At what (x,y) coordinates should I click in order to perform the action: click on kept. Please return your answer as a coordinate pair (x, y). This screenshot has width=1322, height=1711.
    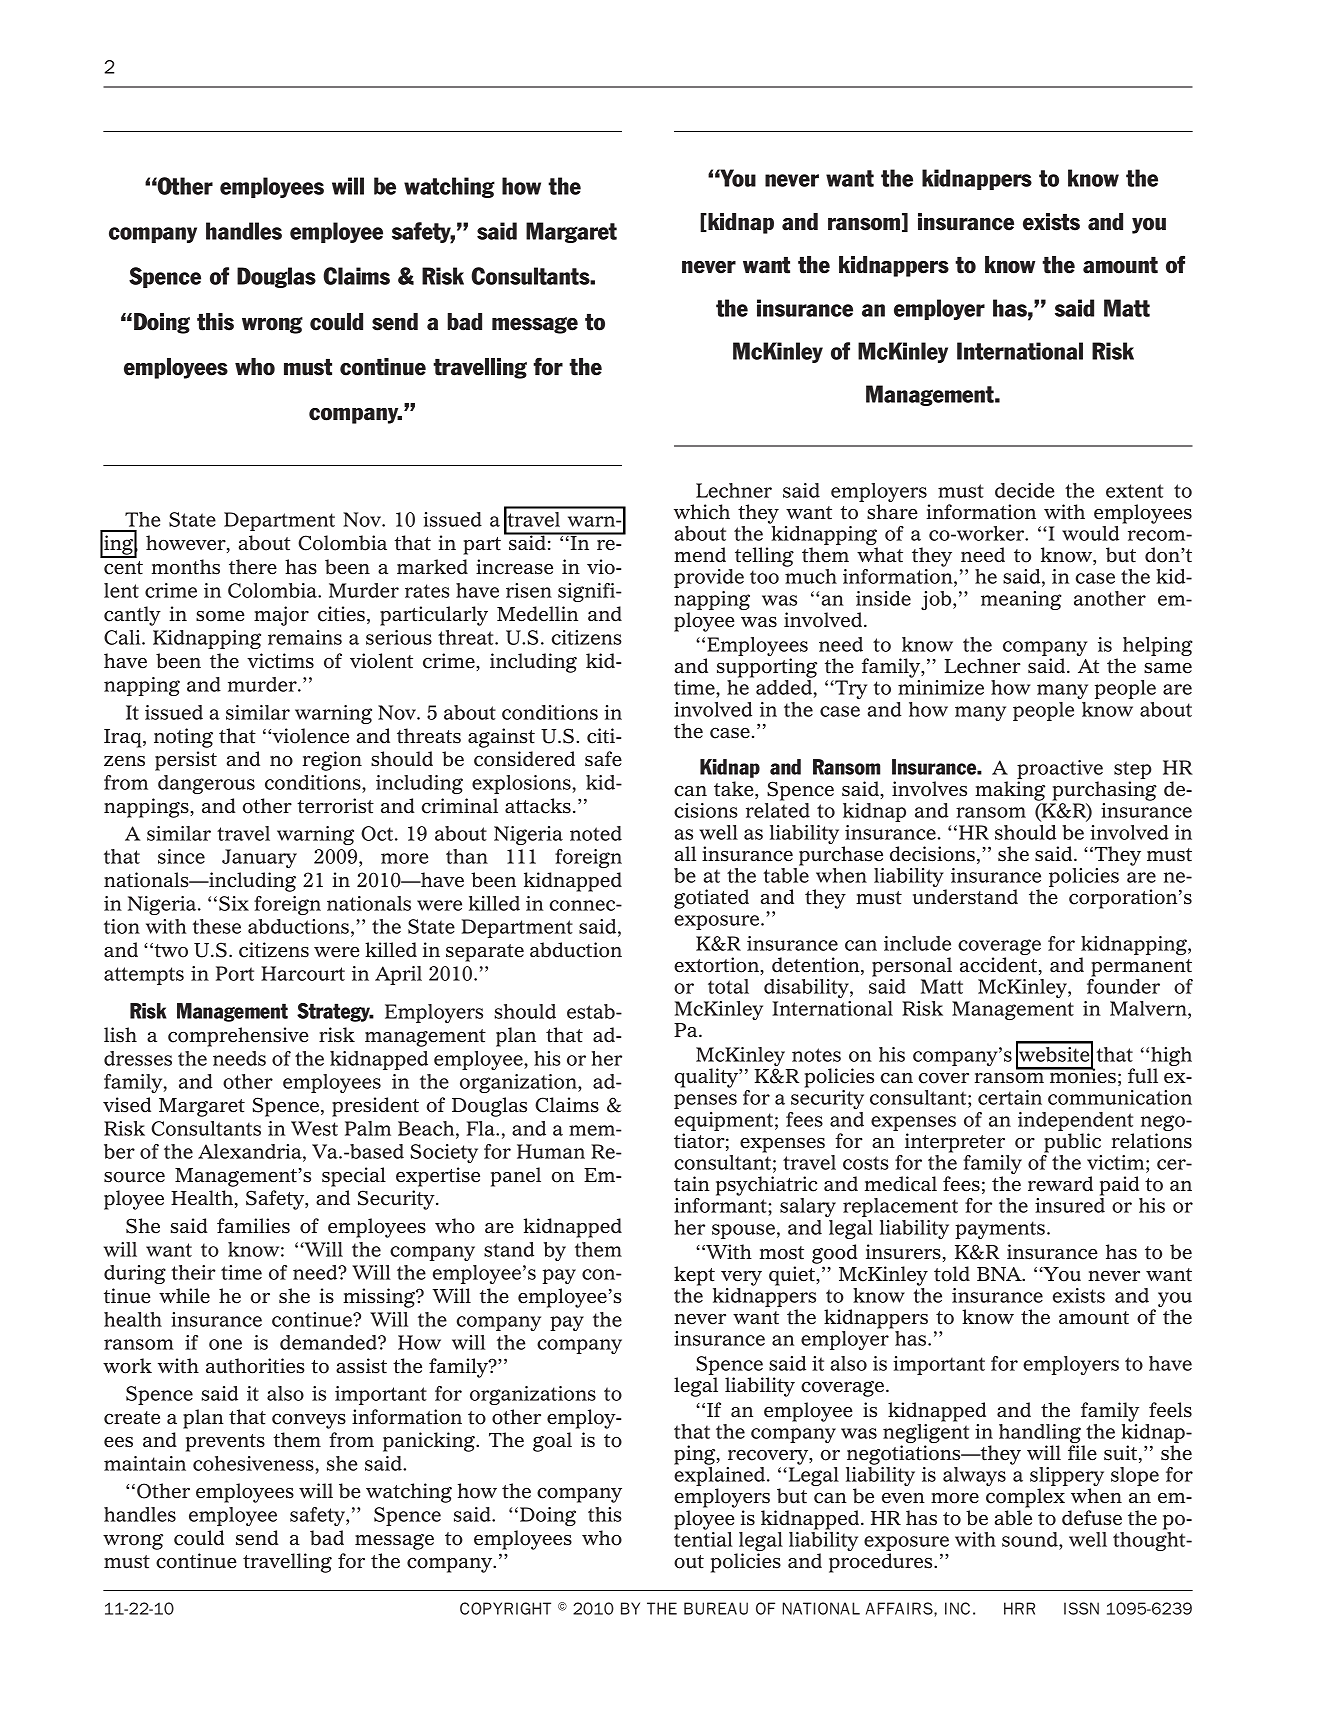
    Looking at the image, I should click on (694, 1276).
